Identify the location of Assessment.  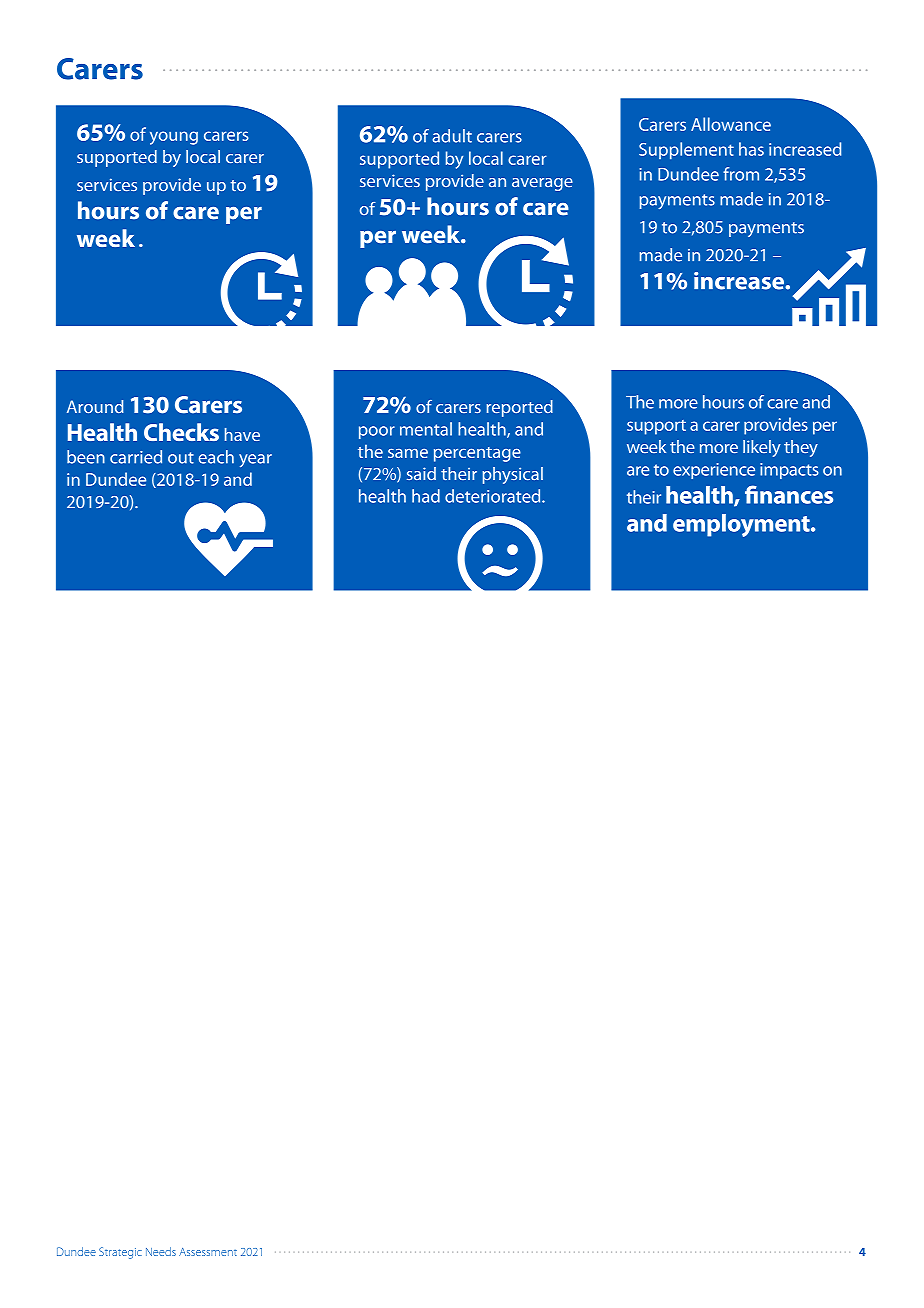
(208, 1252).
